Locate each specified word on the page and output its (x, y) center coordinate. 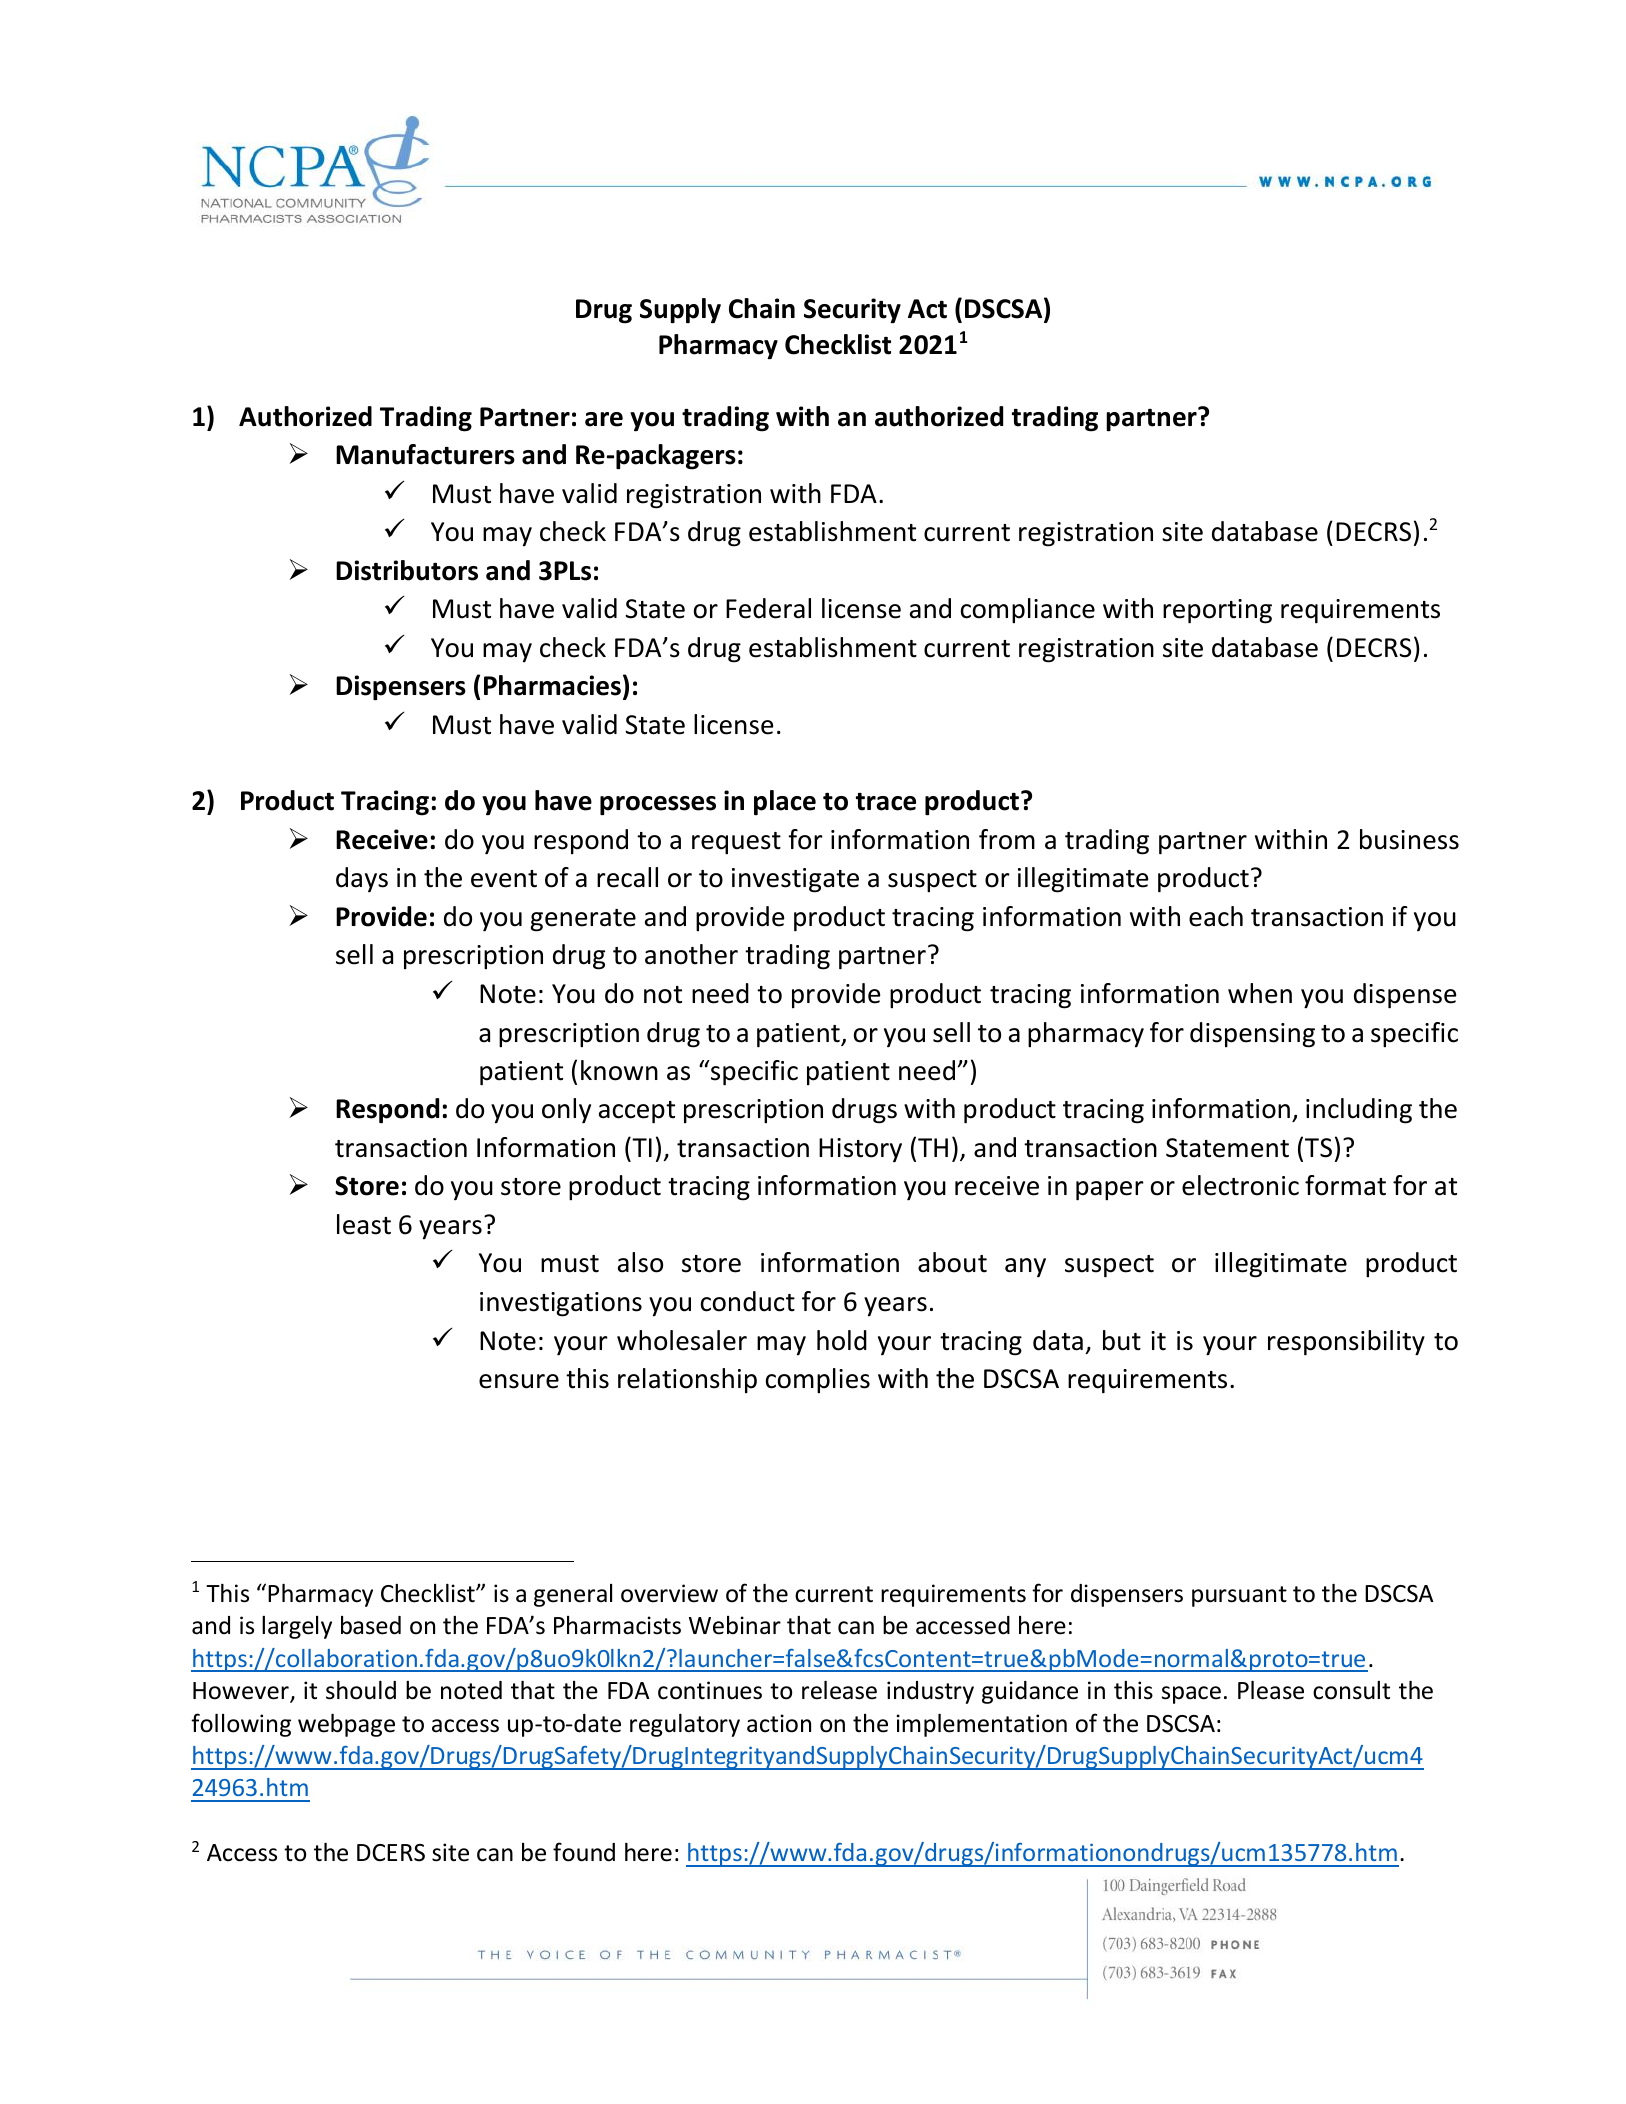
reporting (1217, 611)
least (364, 1224)
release (839, 1690)
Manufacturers (425, 454)
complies (818, 1381)
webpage (346, 1725)
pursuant (1239, 1596)
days (362, 879)
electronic (1240, 1185)
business (1409, 839)
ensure (519, 1381)
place (785, 802)
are (604, 419)
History (860, 1150)
